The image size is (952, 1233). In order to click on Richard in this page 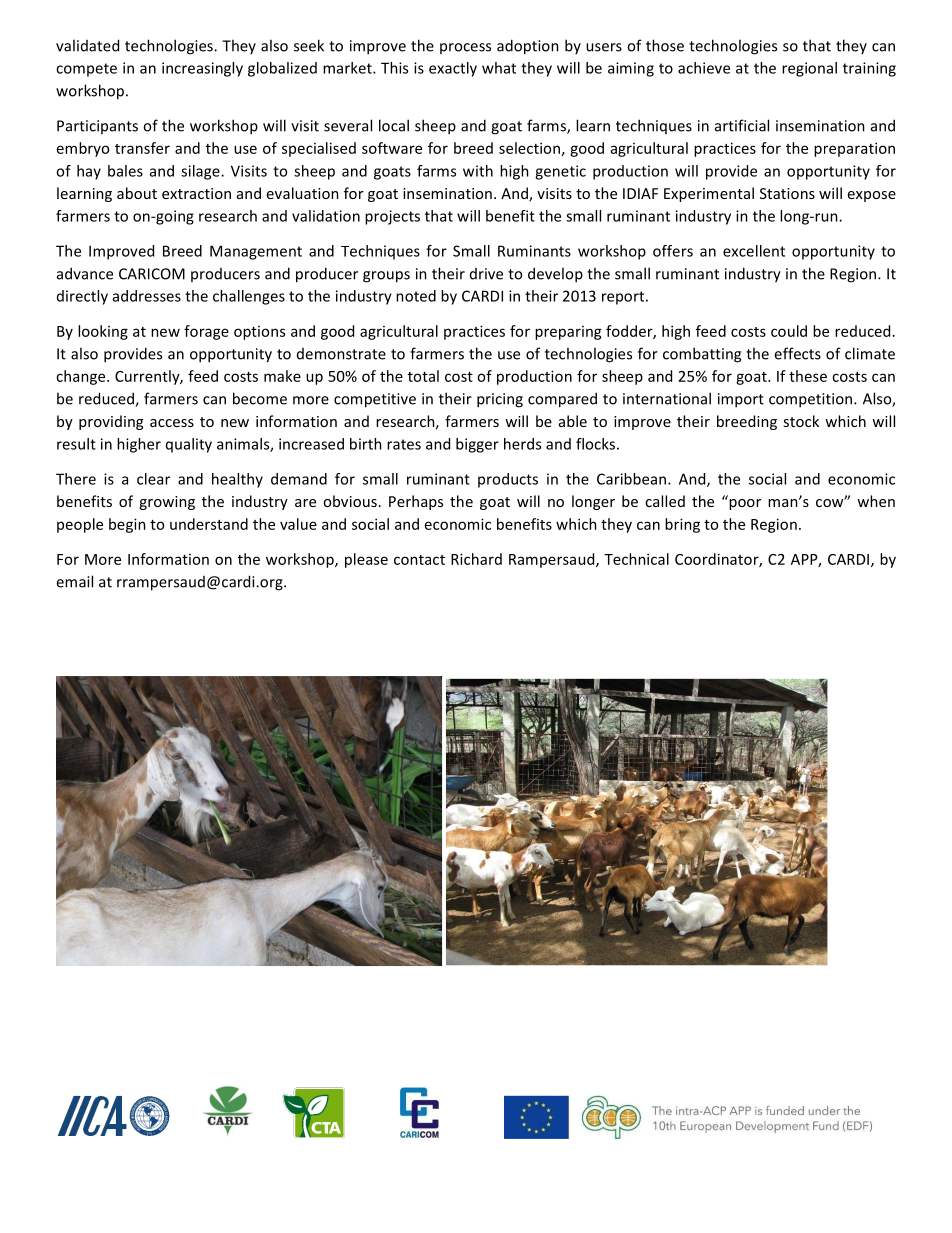, I will do `click(476, 559)`.
